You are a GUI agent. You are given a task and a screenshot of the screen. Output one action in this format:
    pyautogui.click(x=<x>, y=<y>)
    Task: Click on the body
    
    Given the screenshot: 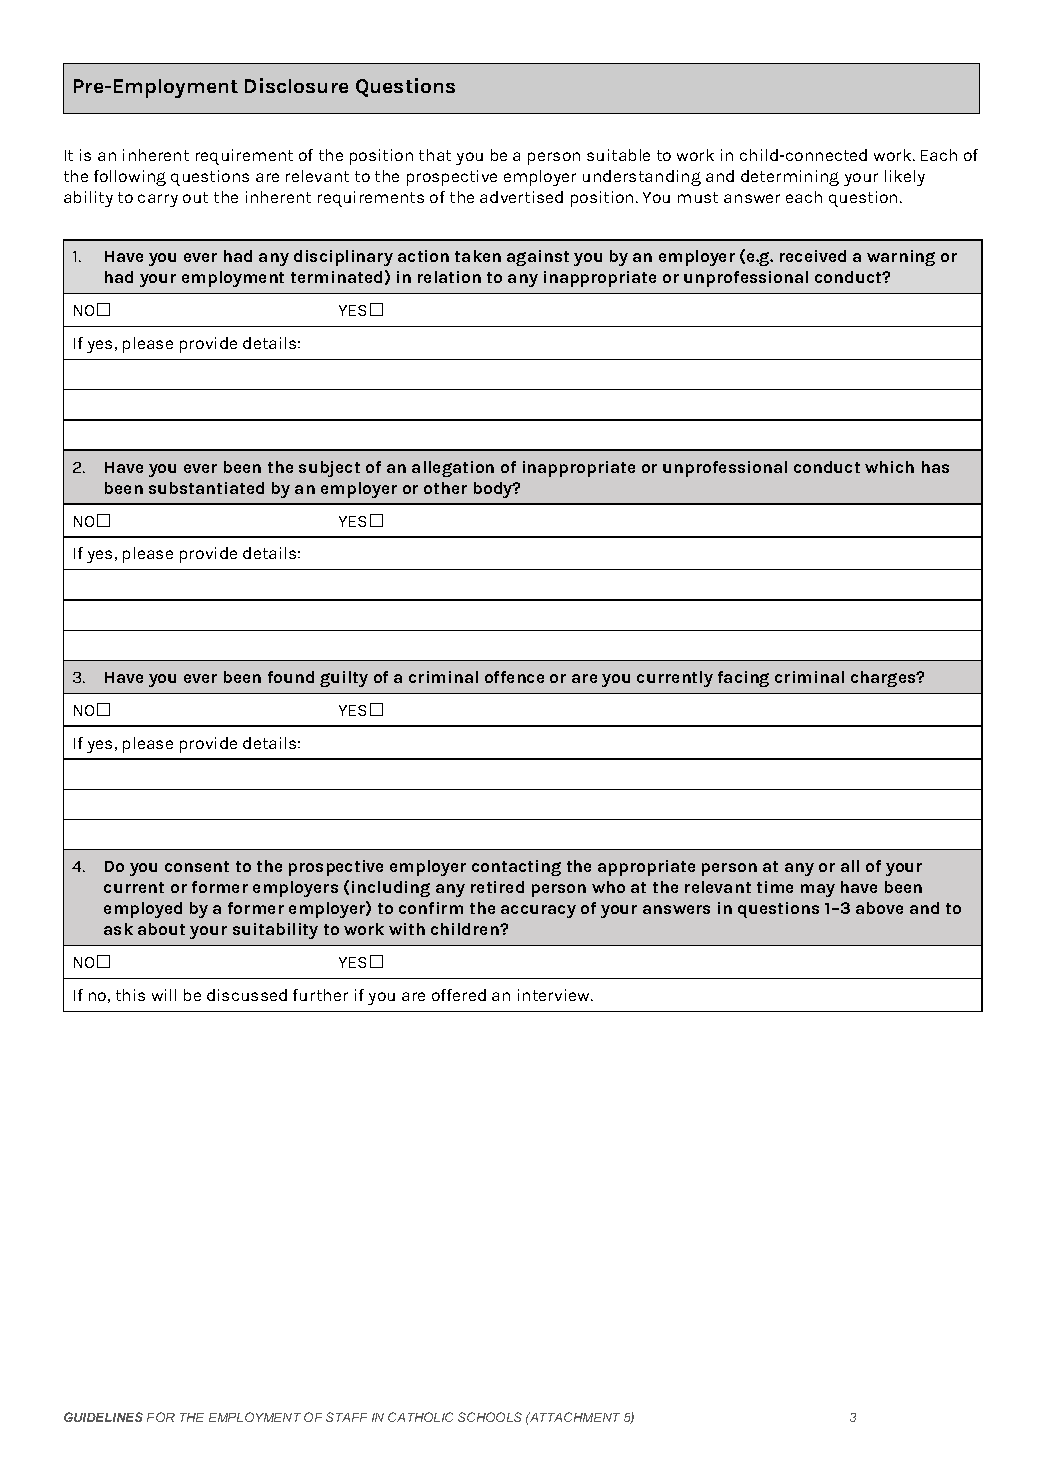 What is the action you would take?
    pyautogui.click(x=494, y=490)
